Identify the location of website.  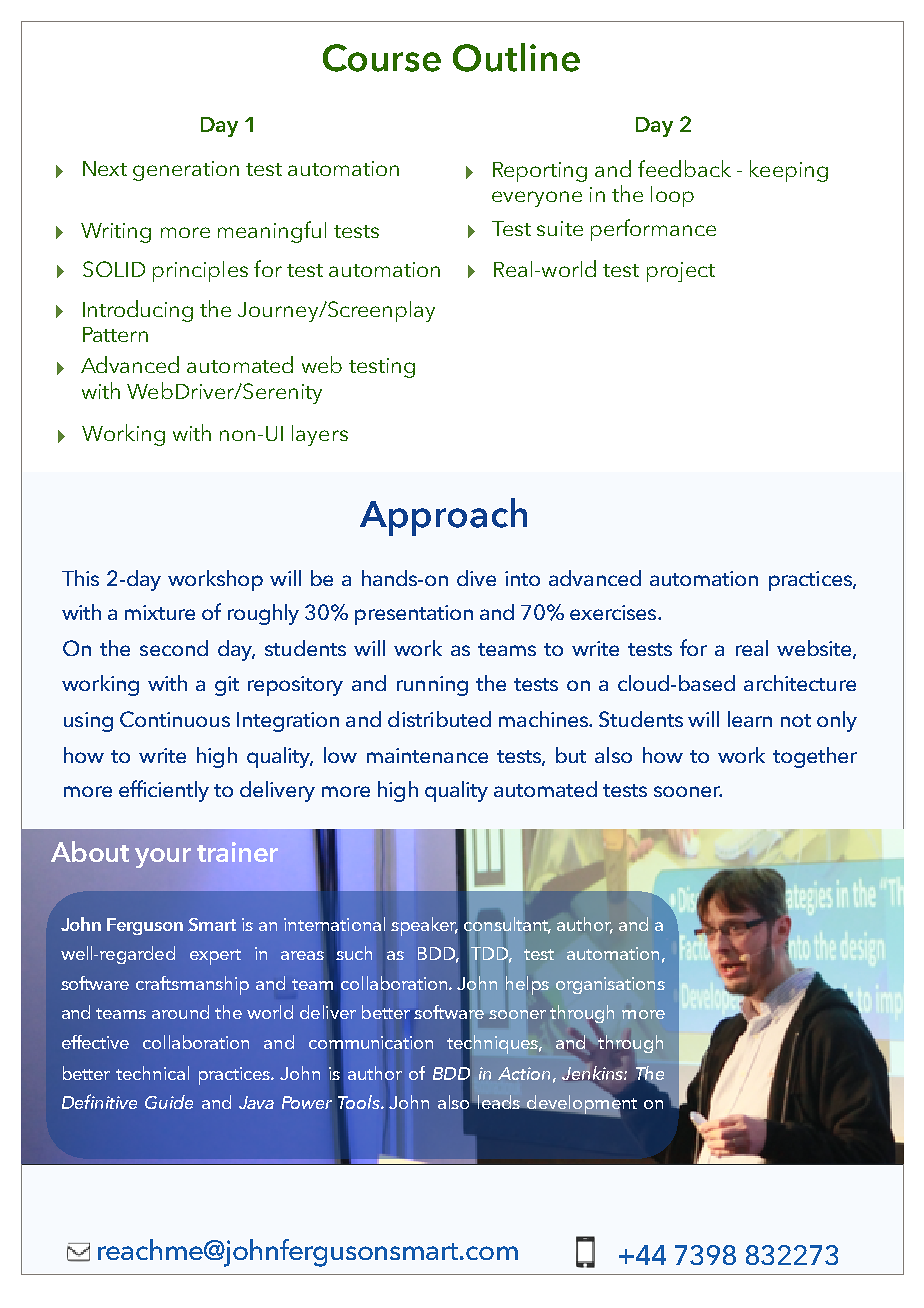
(815, 649).
